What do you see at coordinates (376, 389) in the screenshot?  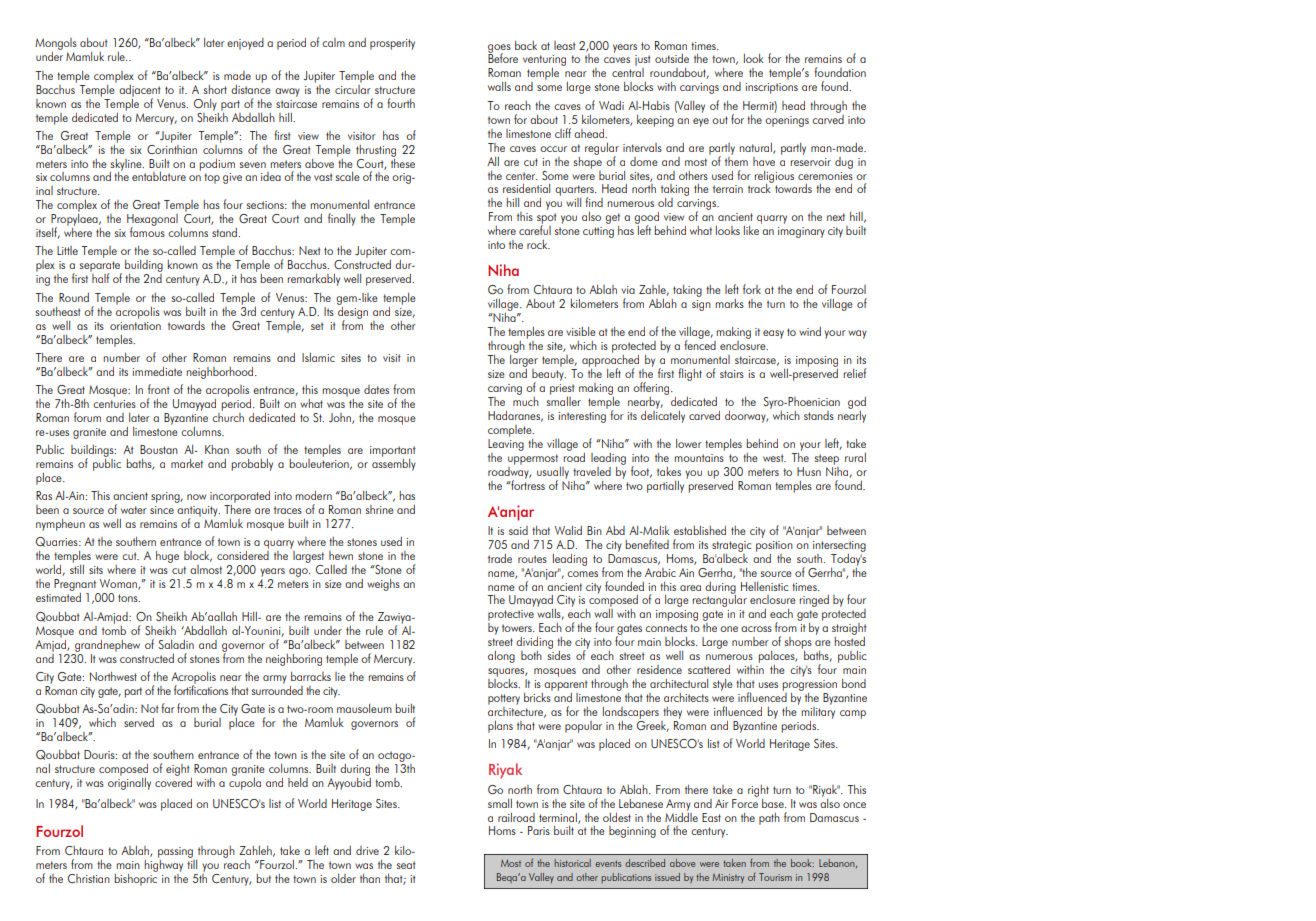 I see `dates` at bounding box center [376, 389].
